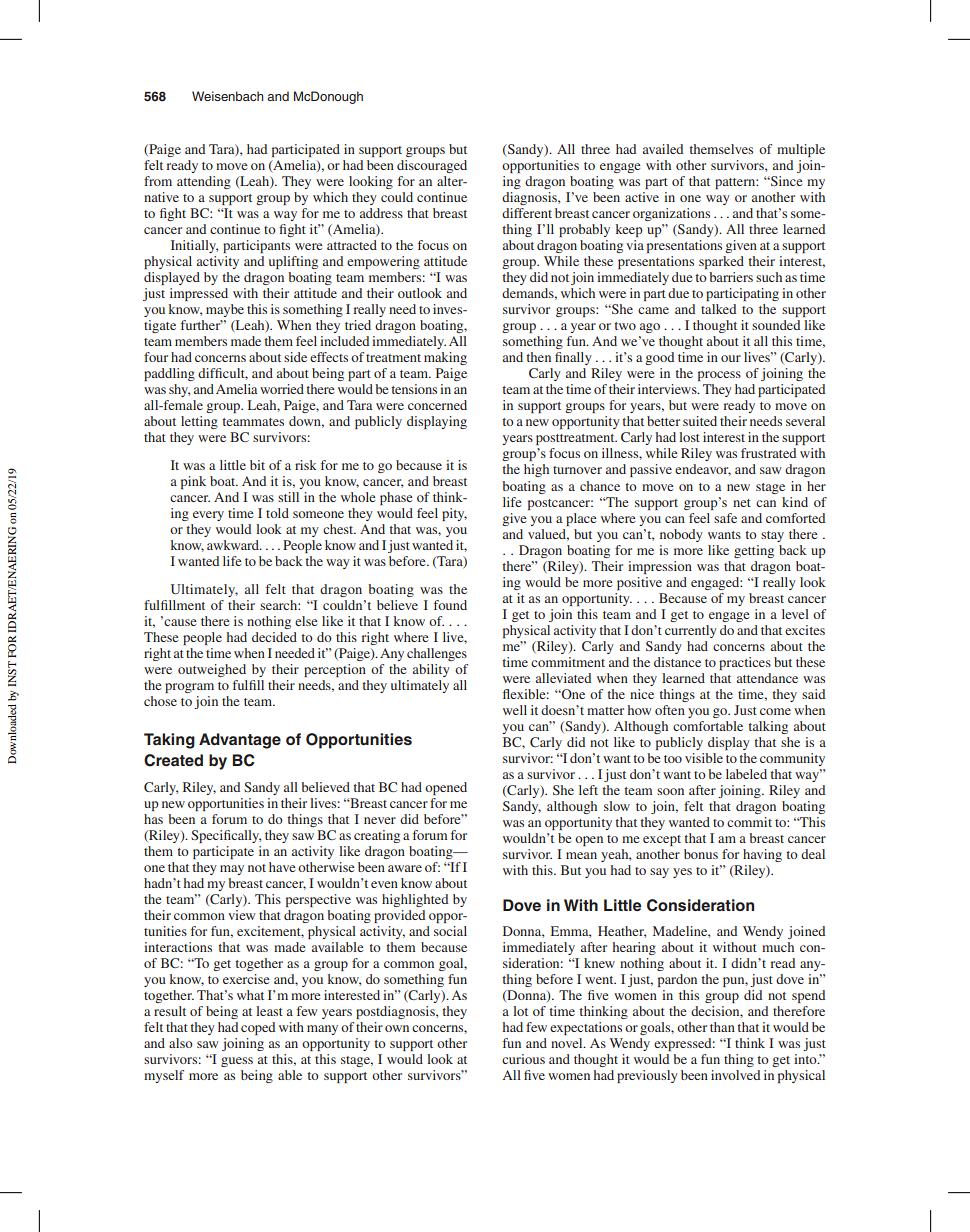 The width and height of the screenshot is (970, 1232). What do you see at coordinates (226, 836) in the screenshot?
I see `Specifically` at bounding box center [226, 836].
